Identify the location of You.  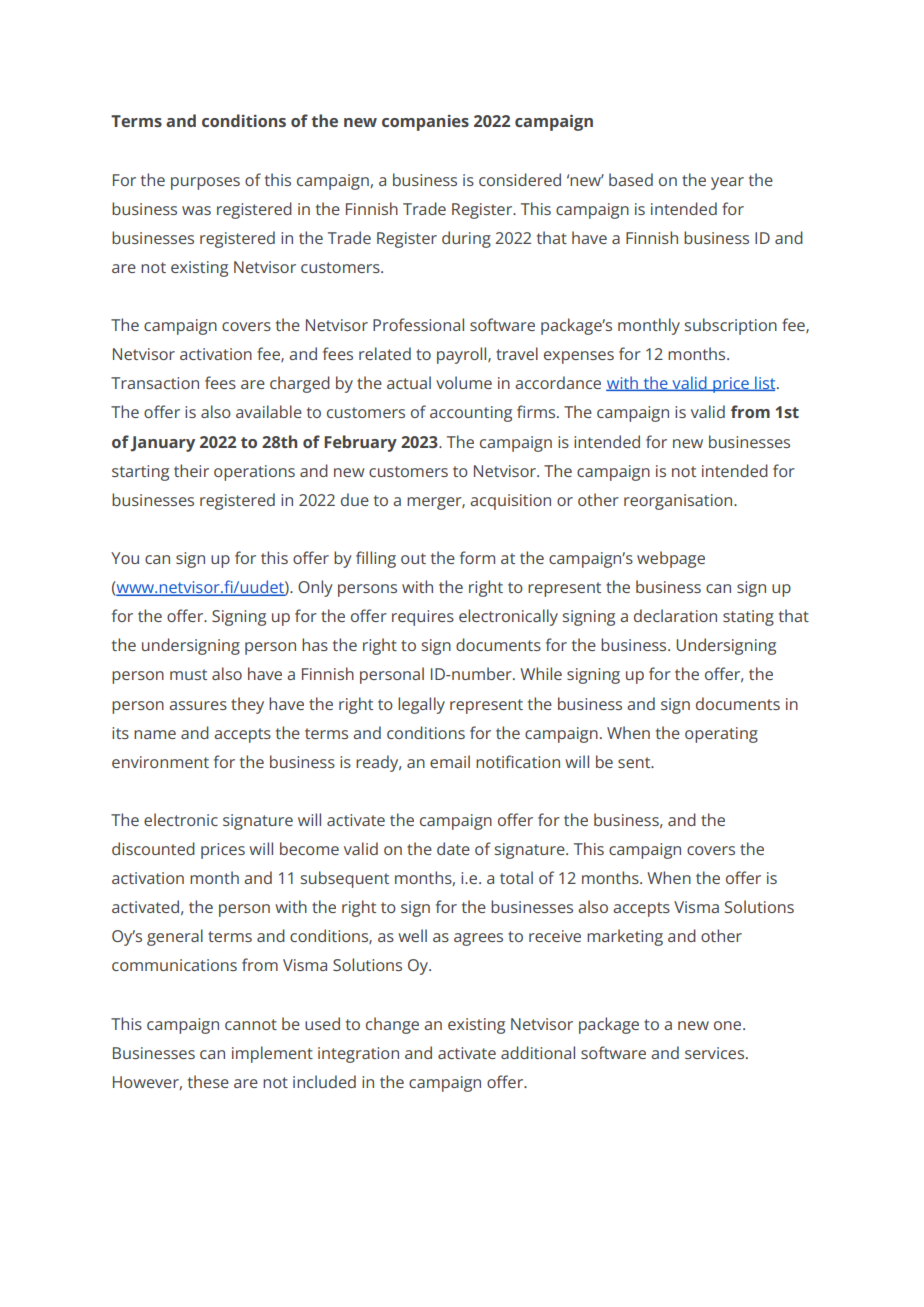
(125, 558).
